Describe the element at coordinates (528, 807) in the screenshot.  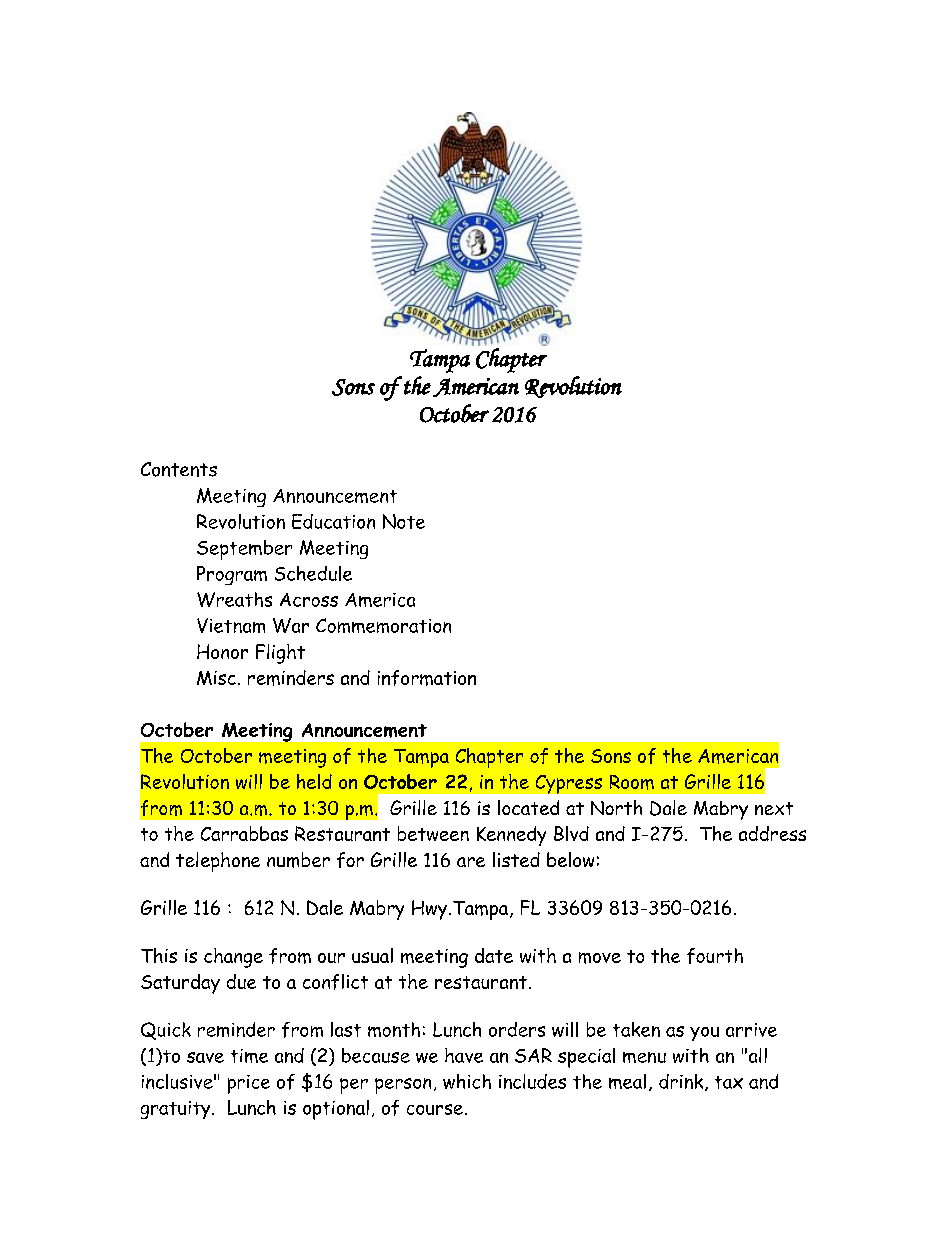
I see `located` at that location.
